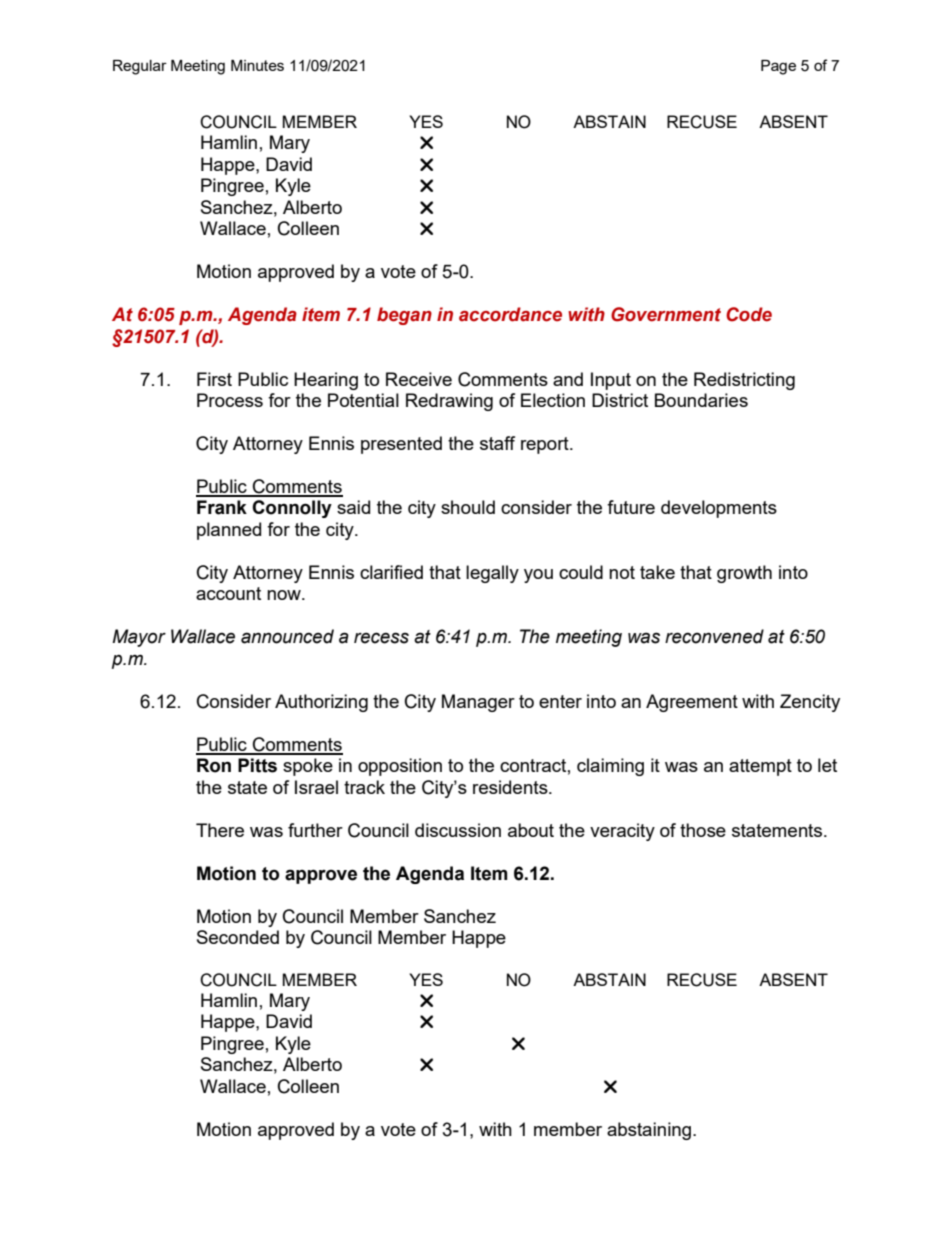 Image resolution: width=952 pixels, height=1233 pixels. I want to click on Seconded, so click(238, 937).
